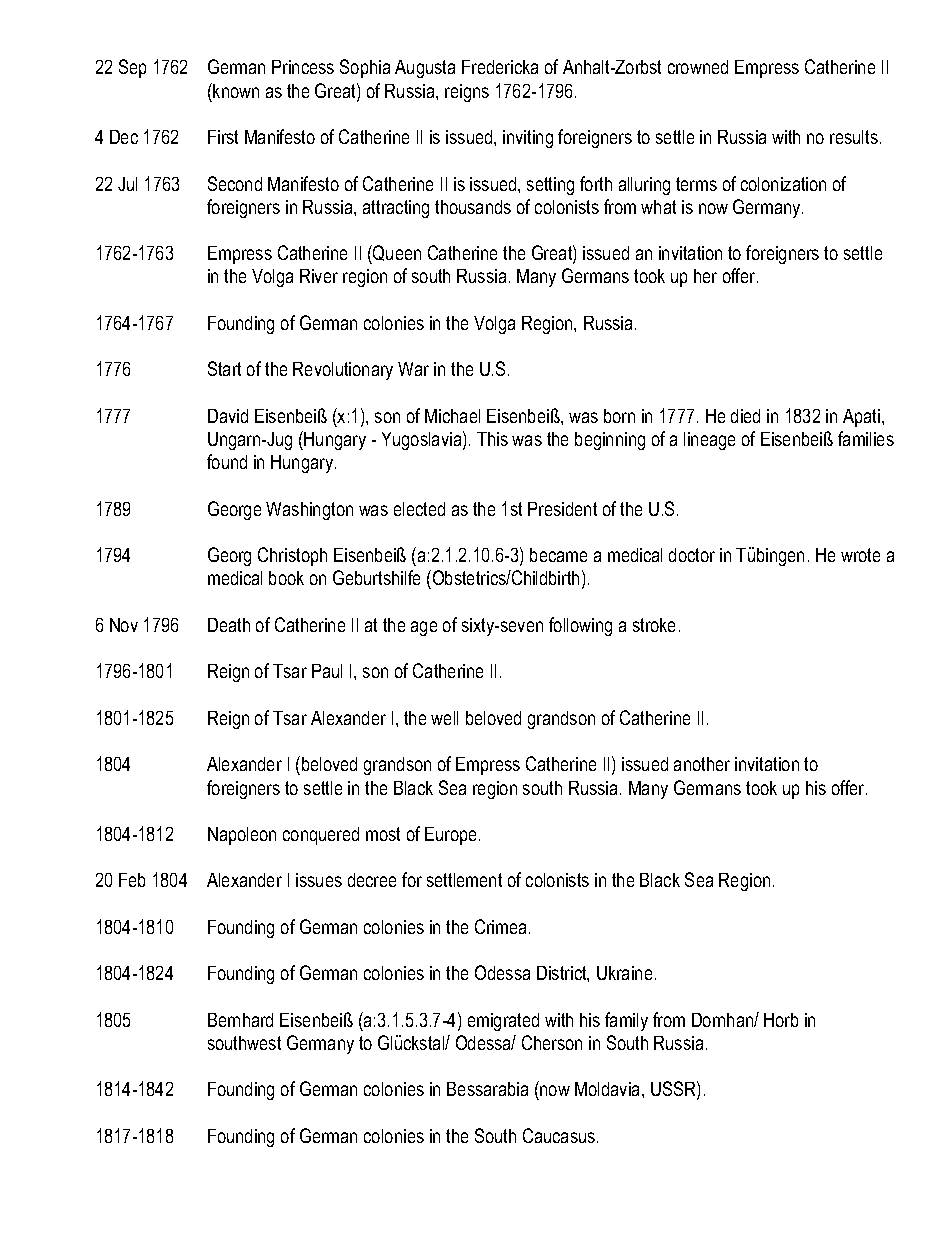 This screenshot has height=1233, width=952. Describe the element at coordinates (745, 416) in the screenshot. I see `died` at that location.
